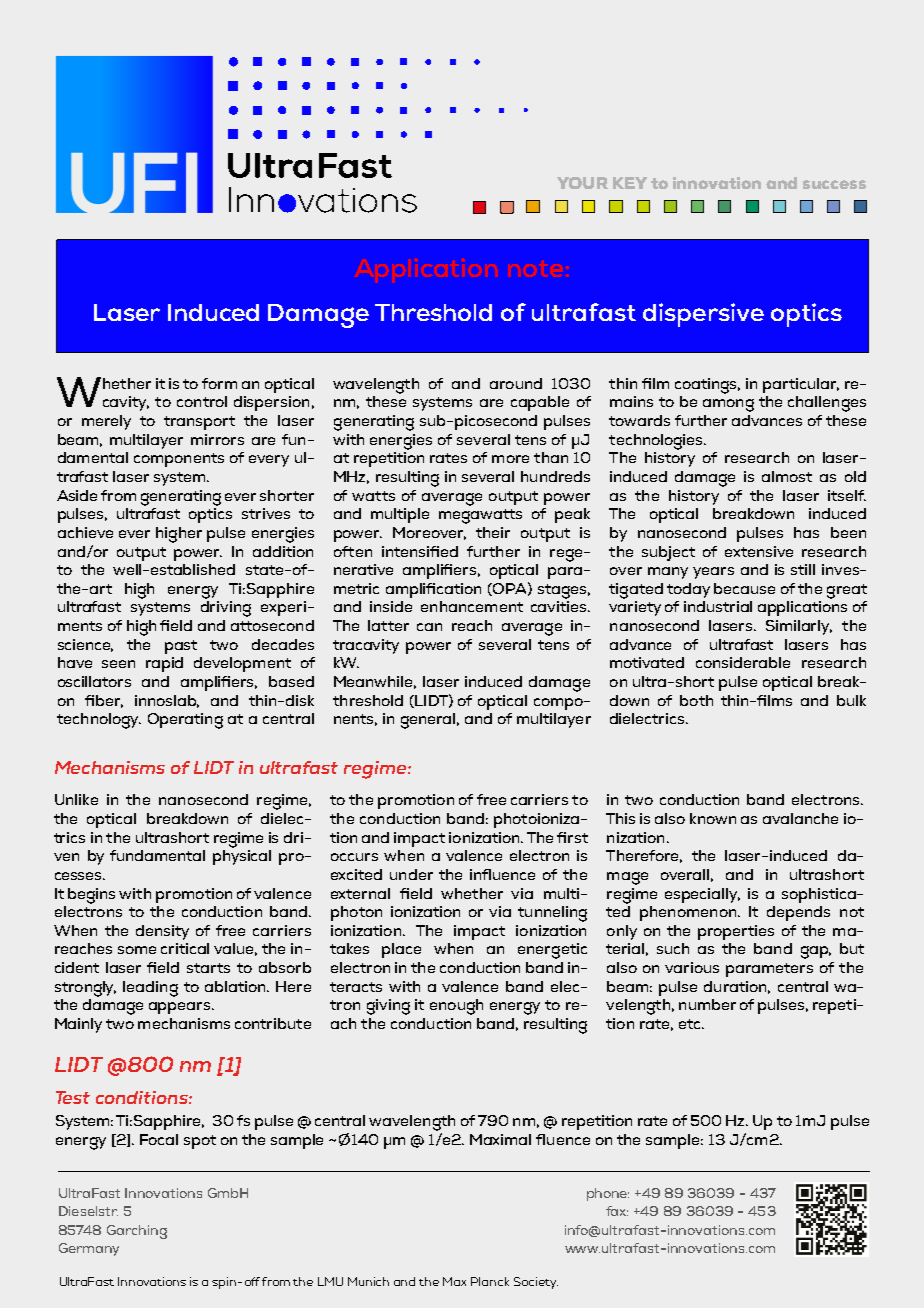  What do you see at coordinates (834, 184) in the image?
I see `success` at bounding box center [834, 184].
